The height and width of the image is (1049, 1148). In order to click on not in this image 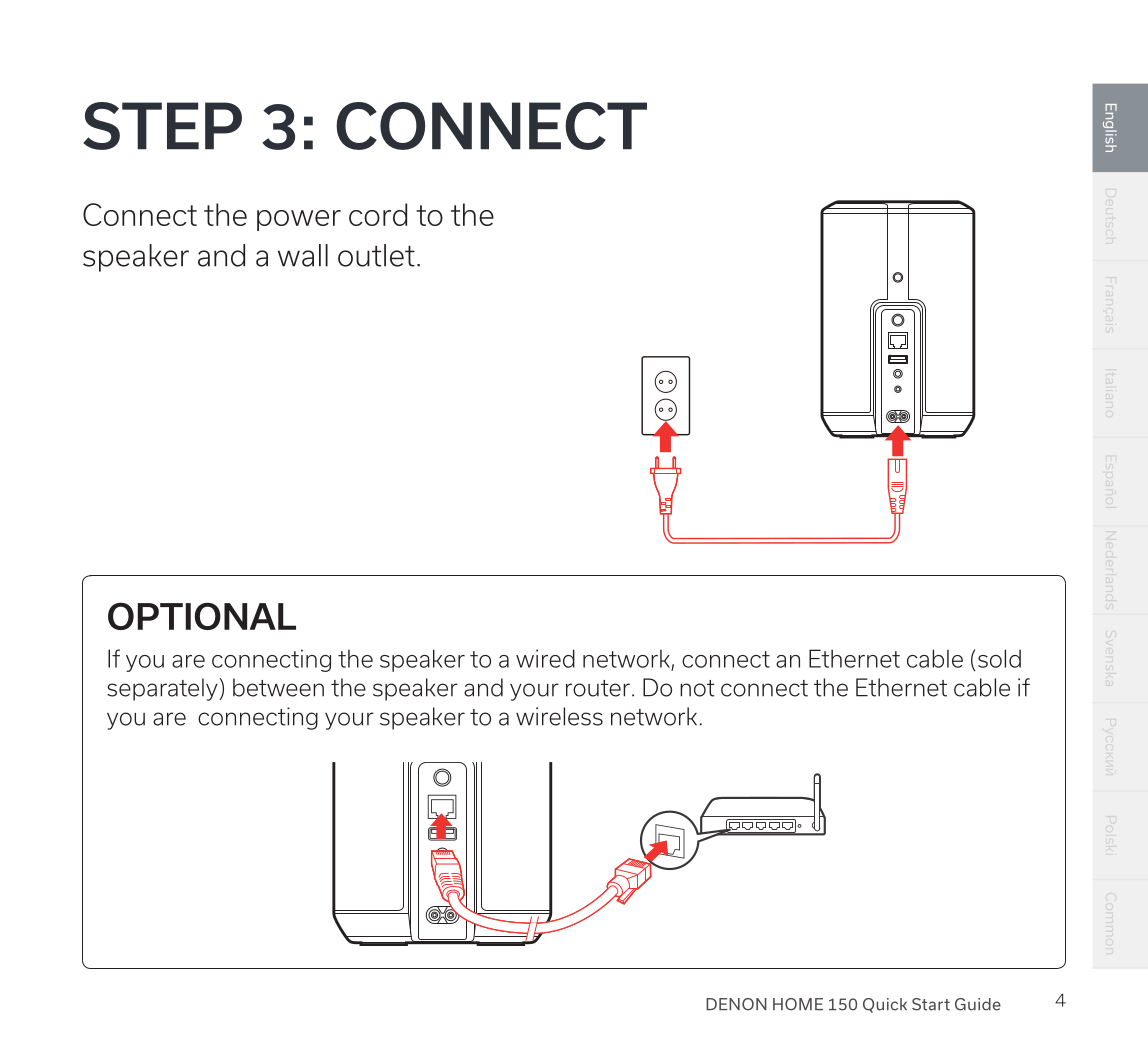, I will do `click(697, 688)`.
